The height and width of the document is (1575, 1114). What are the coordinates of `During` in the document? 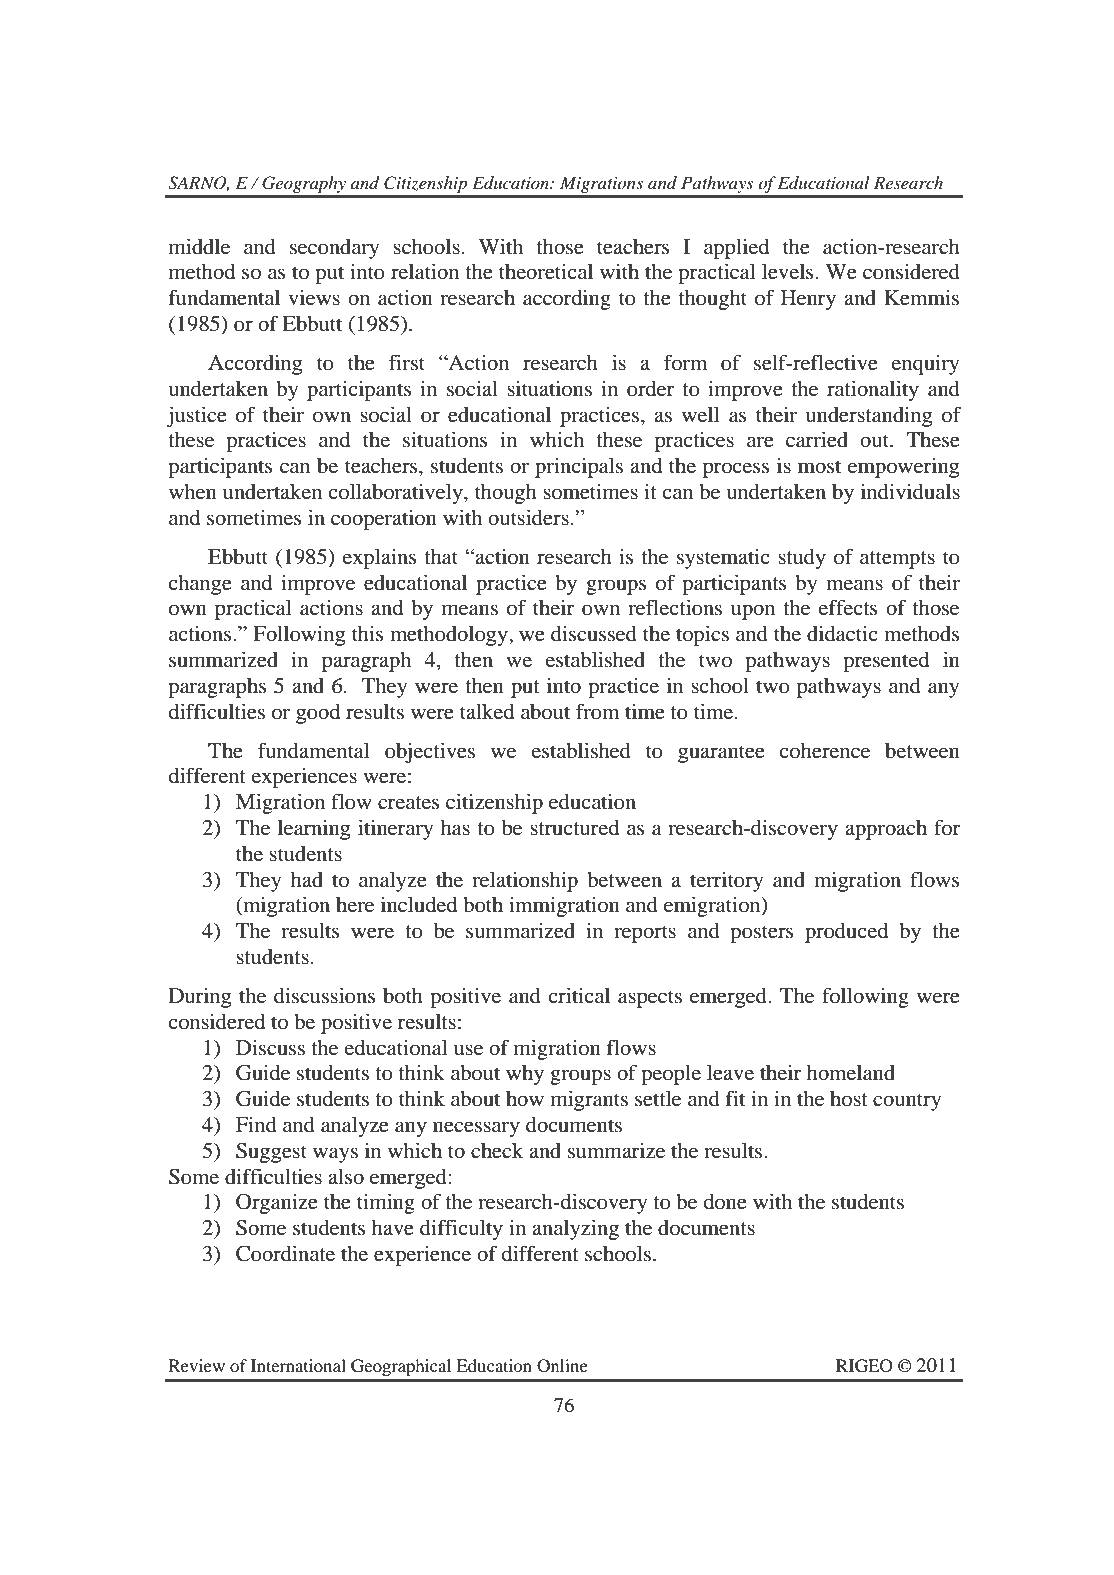 It's located at (200, 997).
